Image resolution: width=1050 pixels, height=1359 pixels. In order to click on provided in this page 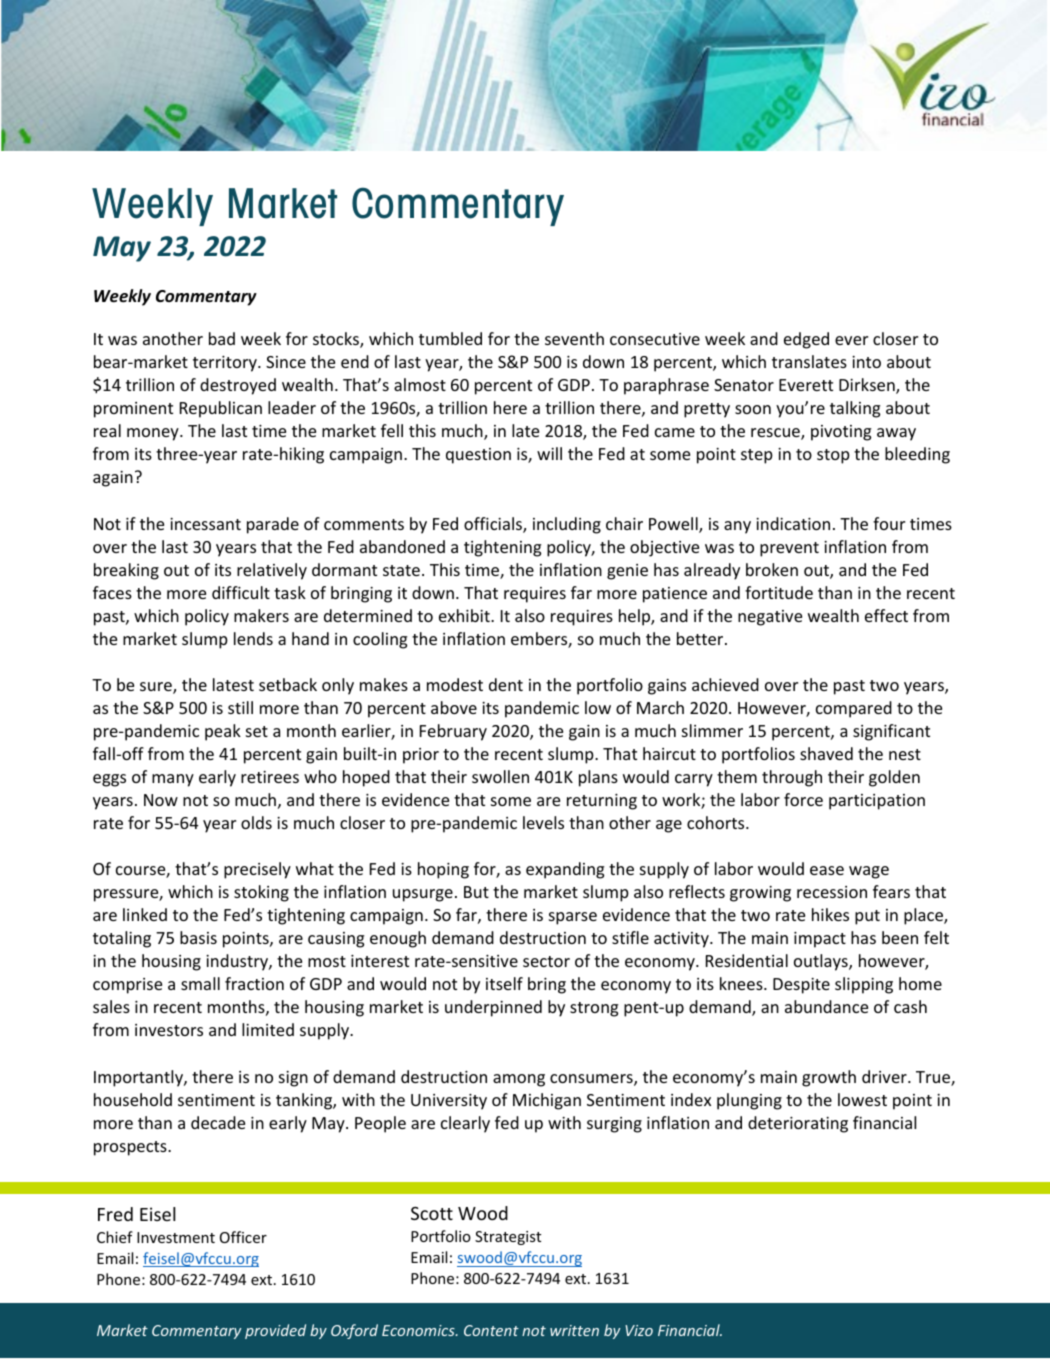, I will do `click(275, 1331)`.
